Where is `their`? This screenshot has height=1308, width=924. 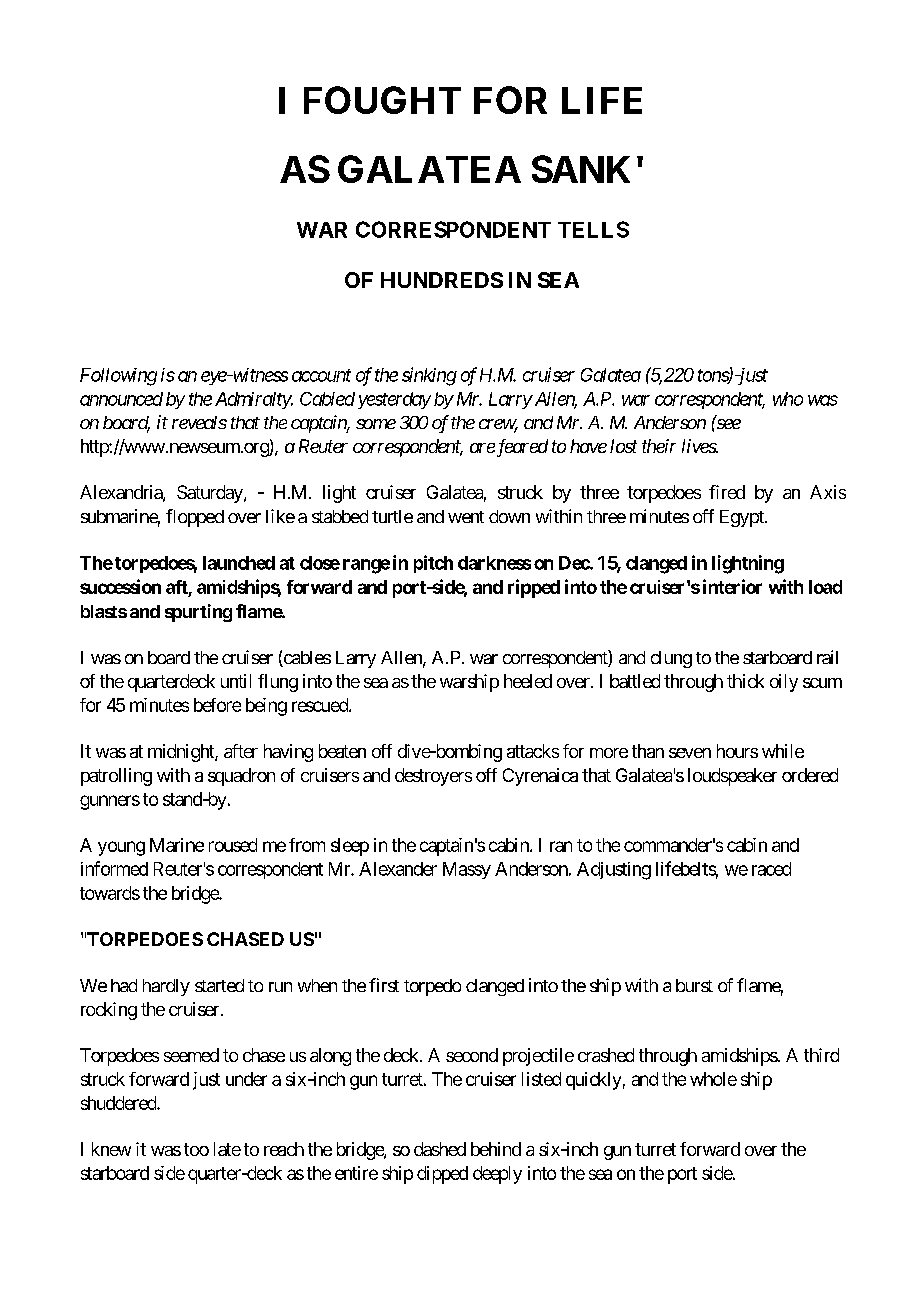
their is located at coordinates (659, 446).
